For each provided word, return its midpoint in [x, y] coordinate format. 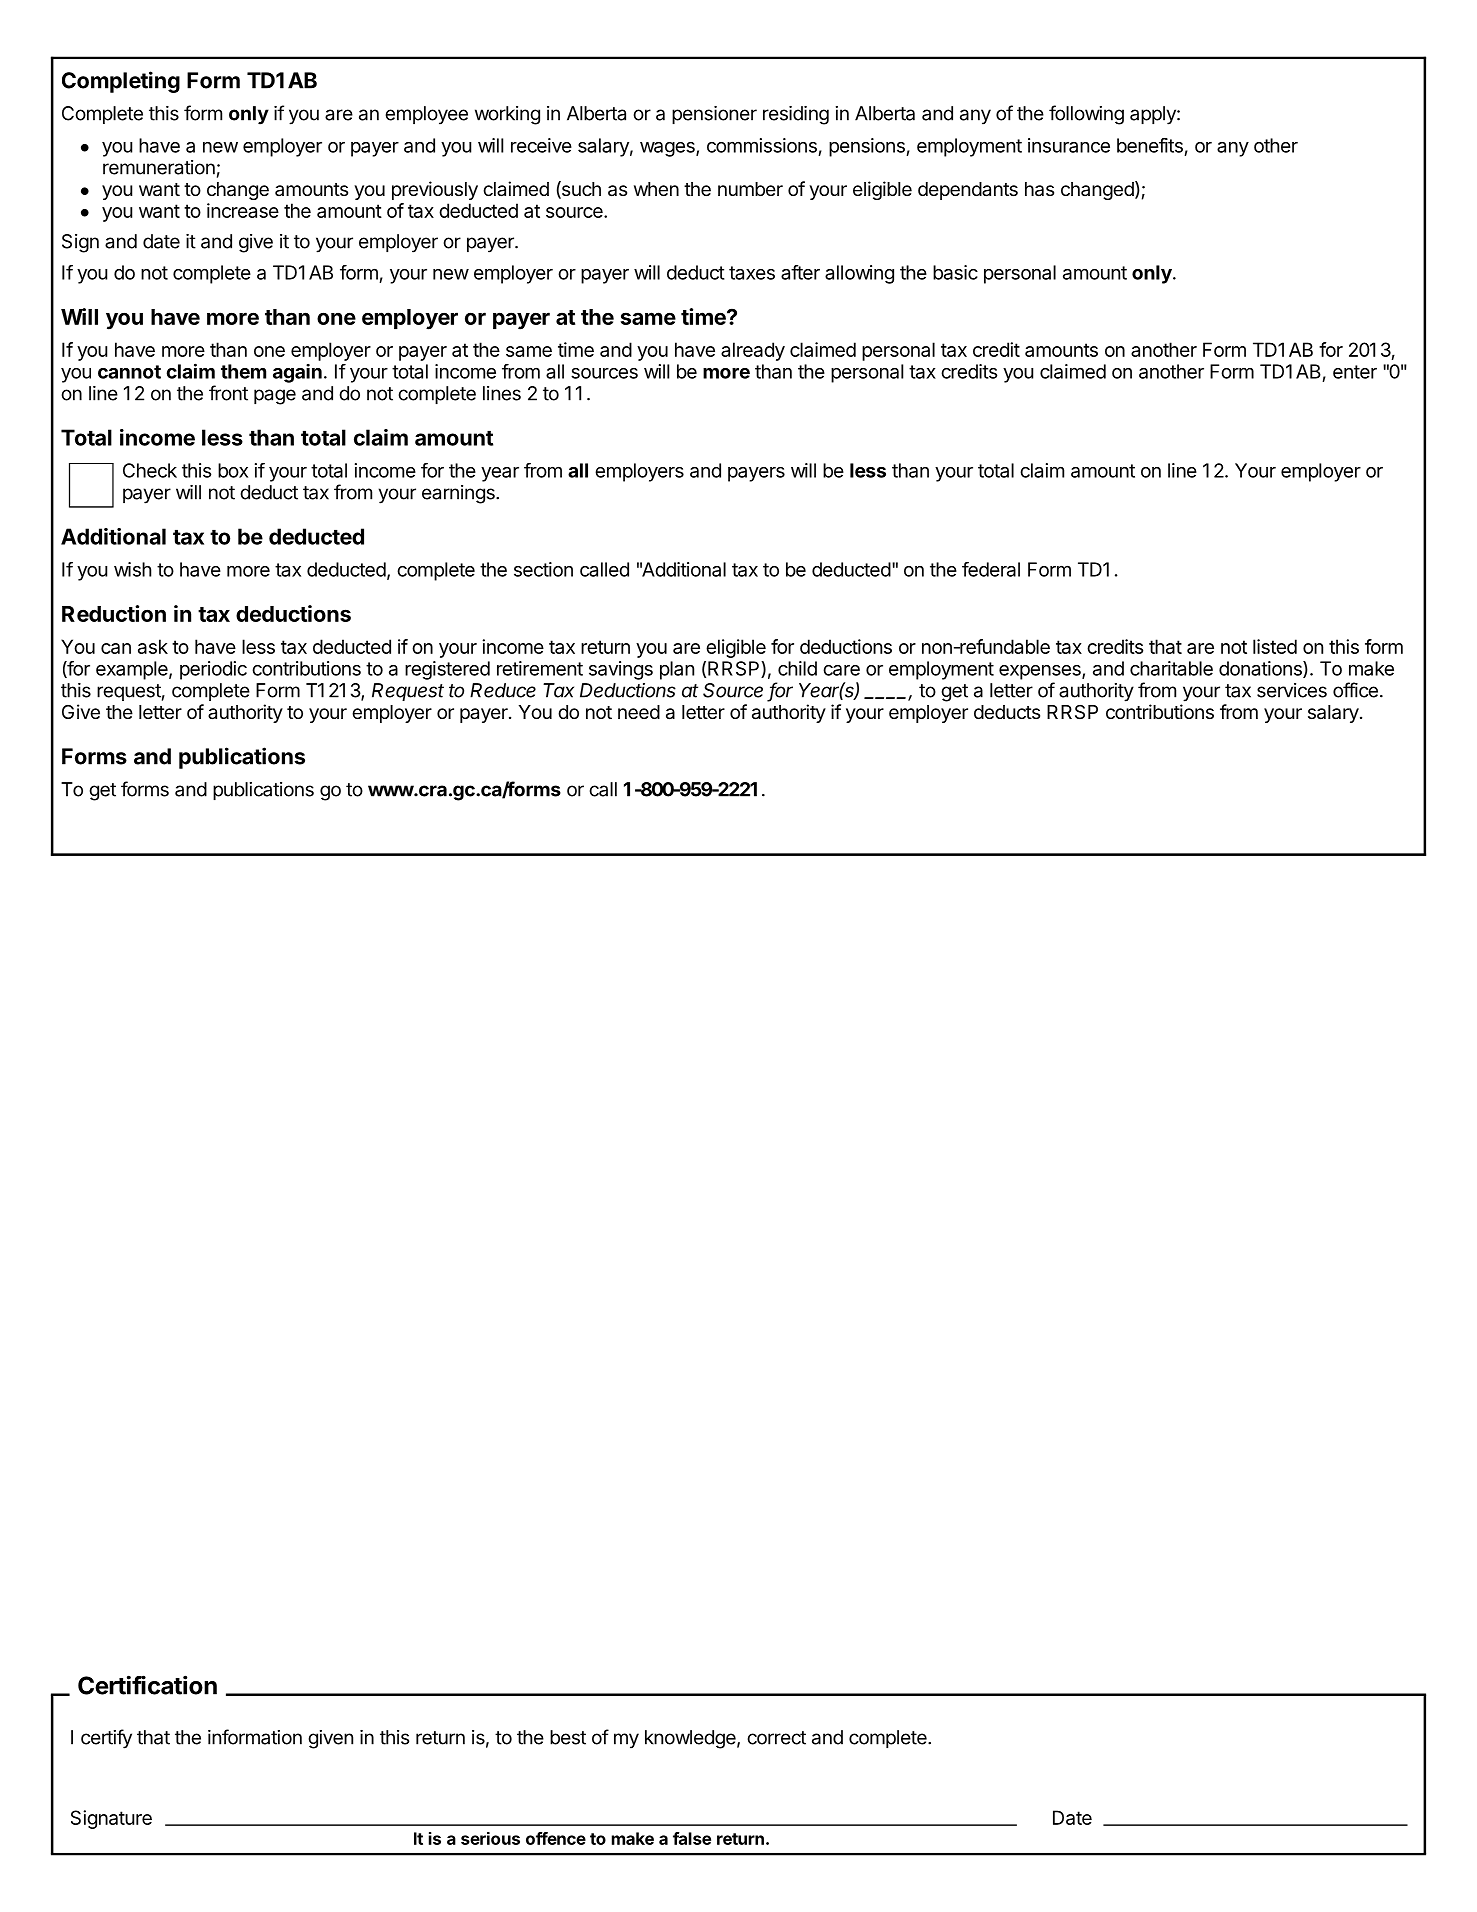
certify [106, 1739]
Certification [147, 1685]
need [639, 712]
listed [1275, 646]
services [1292, 690]
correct [776, 1738]
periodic [213, 670]
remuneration [159, 167]
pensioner [714, 115]
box [233, 470]
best [568, 1737]
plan [677, 670]
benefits [1150, 145]
